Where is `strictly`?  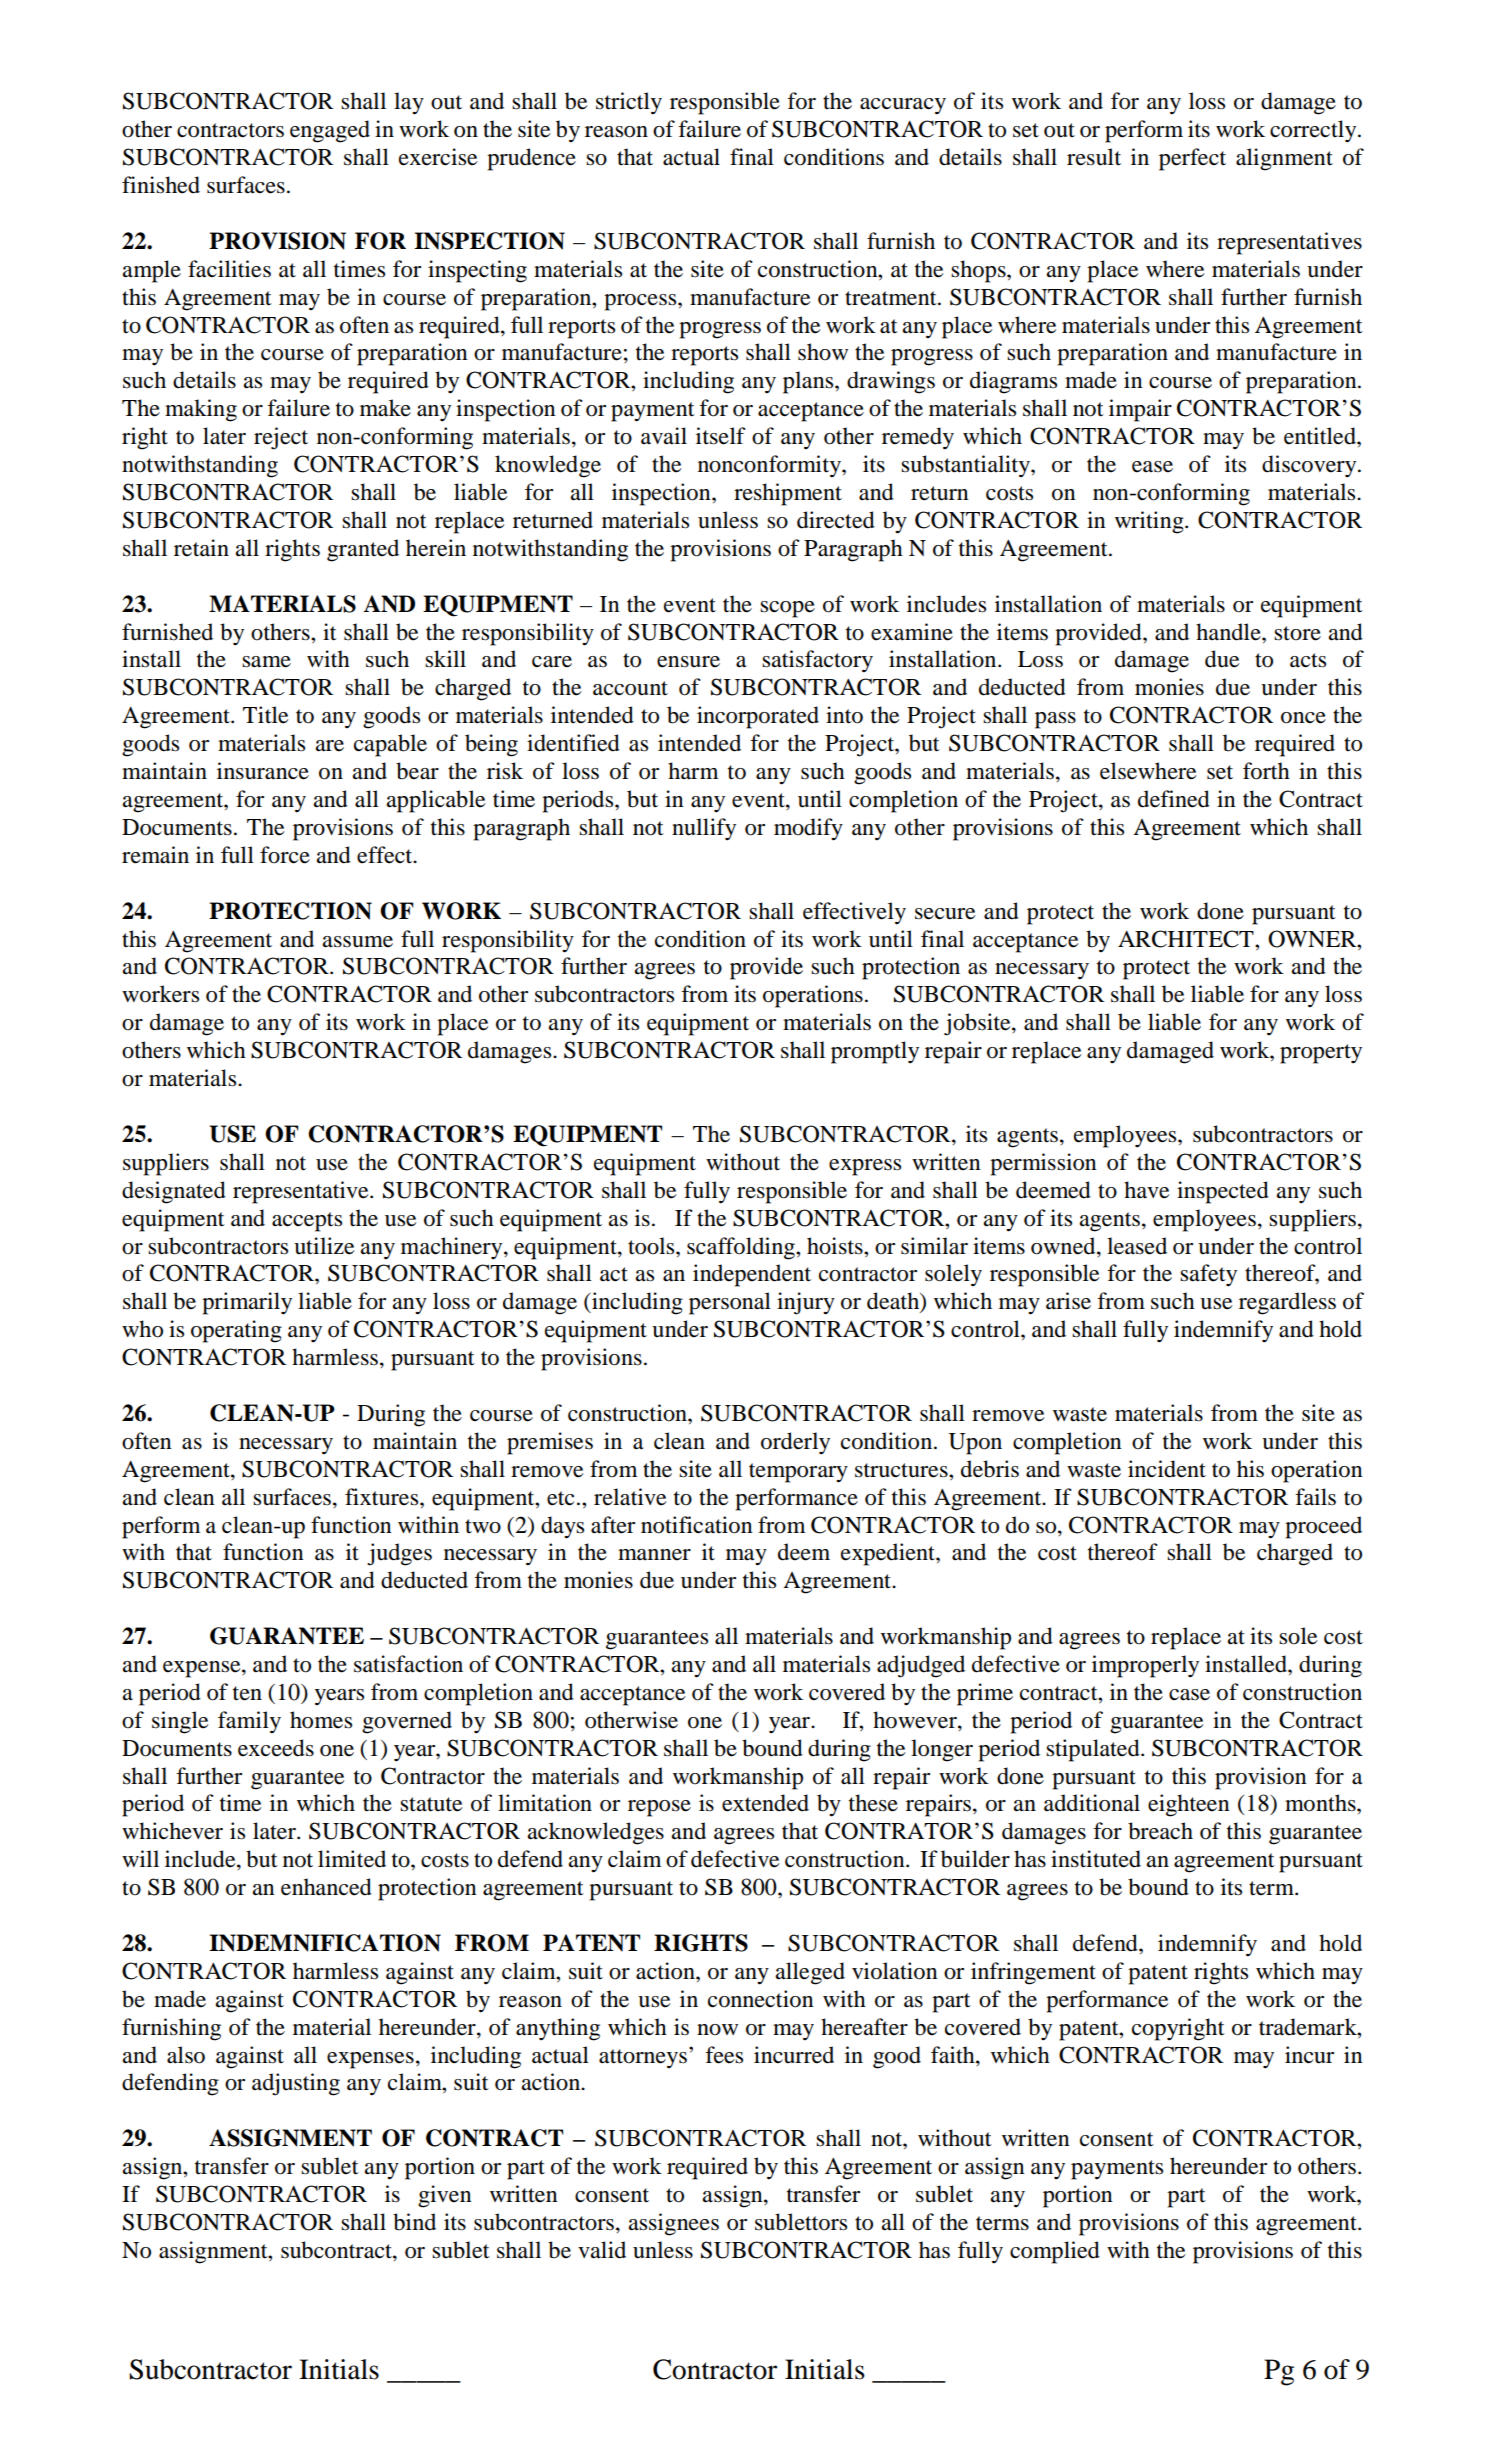 strictly is located at coordinates (629, 103).
